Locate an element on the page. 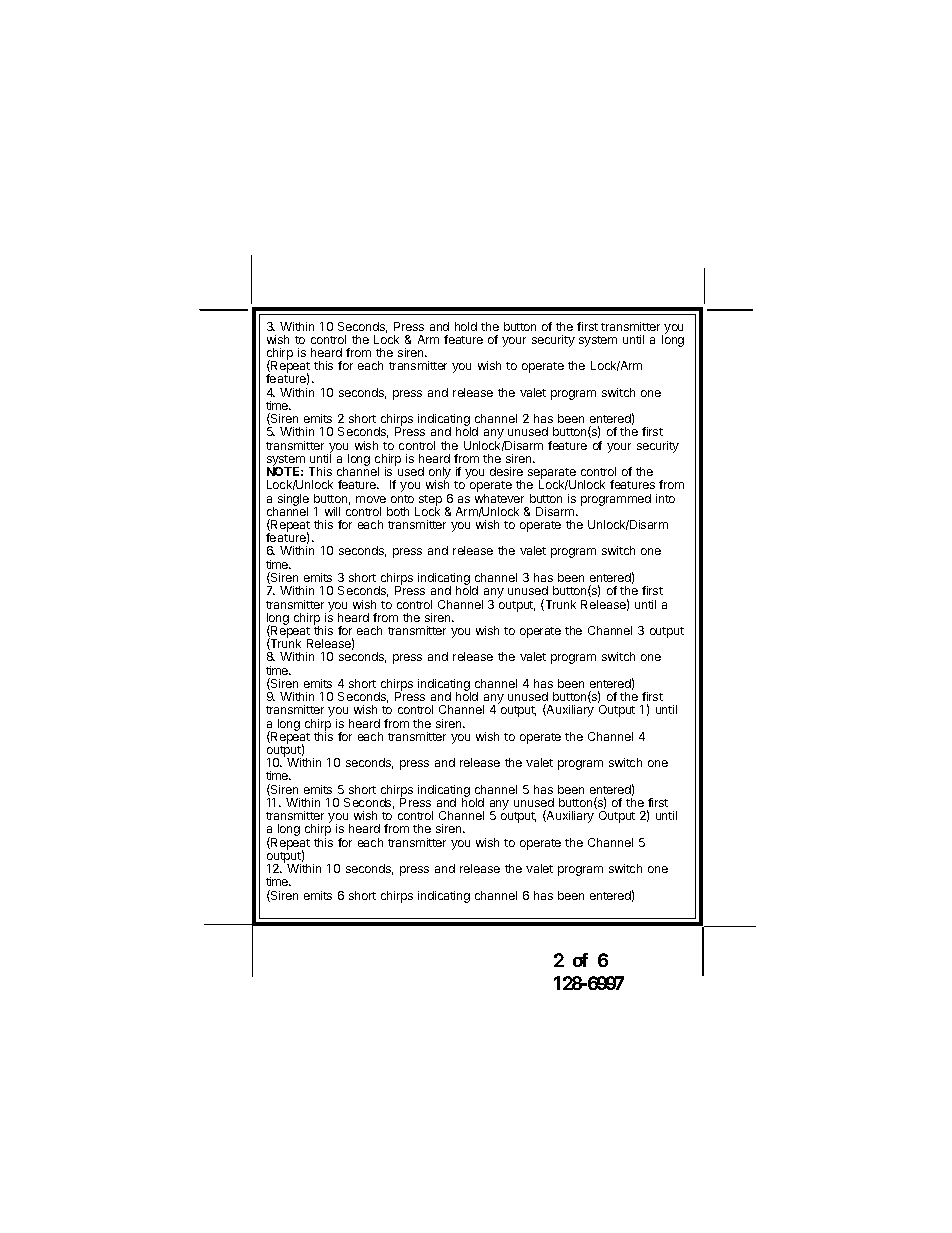  separate is located at coordinates (552, 475).
